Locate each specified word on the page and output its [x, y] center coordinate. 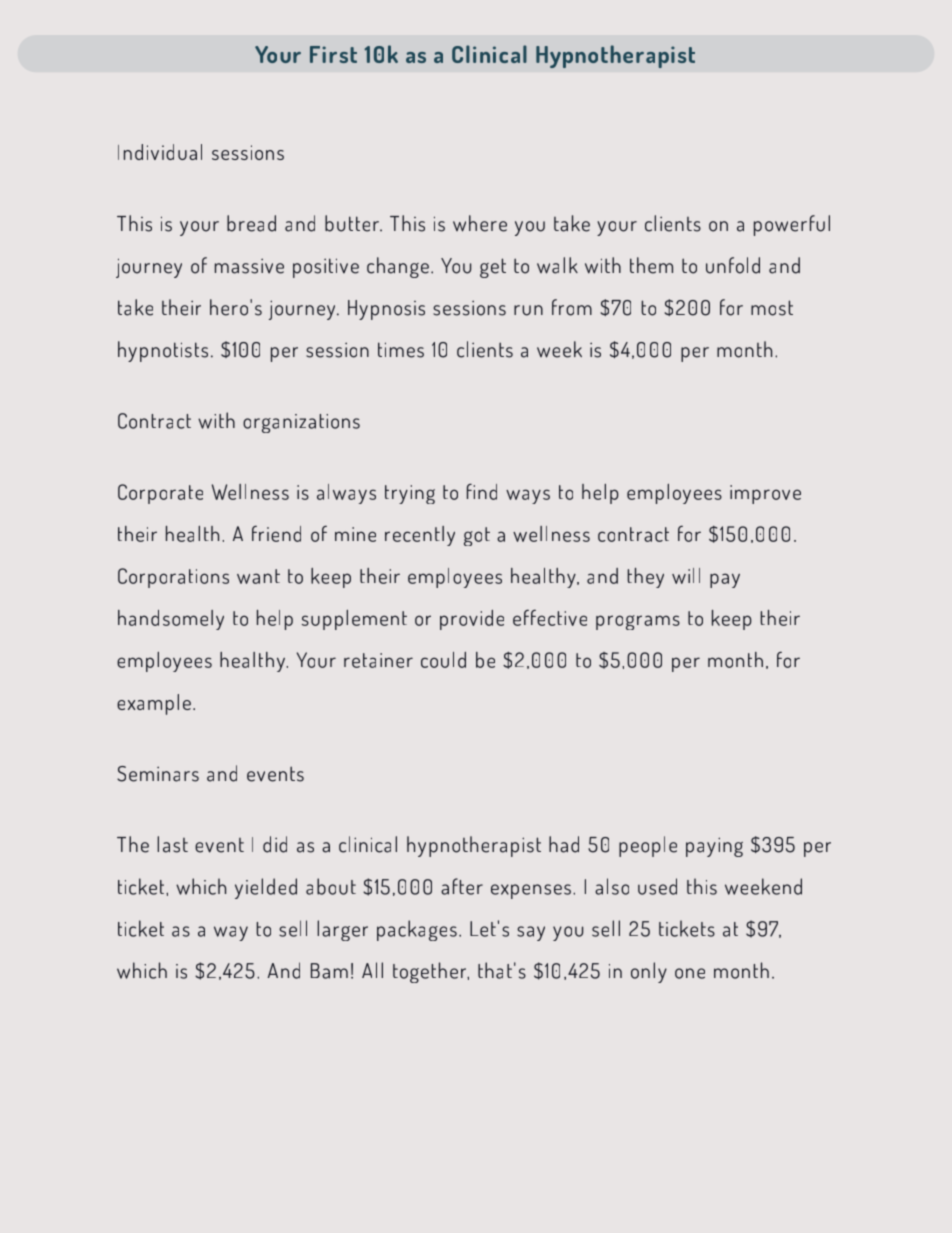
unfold [733, 265]
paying [714, 847]
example [154, 704]
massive [249, 266]
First [333, 54]
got [477, 536]
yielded [266, 888]
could [443, 660]
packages [417, 930]
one [690, 973]
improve [765, 494]
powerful [792, 225]
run [528, 310]
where [480, 223]
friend [276, 533]
